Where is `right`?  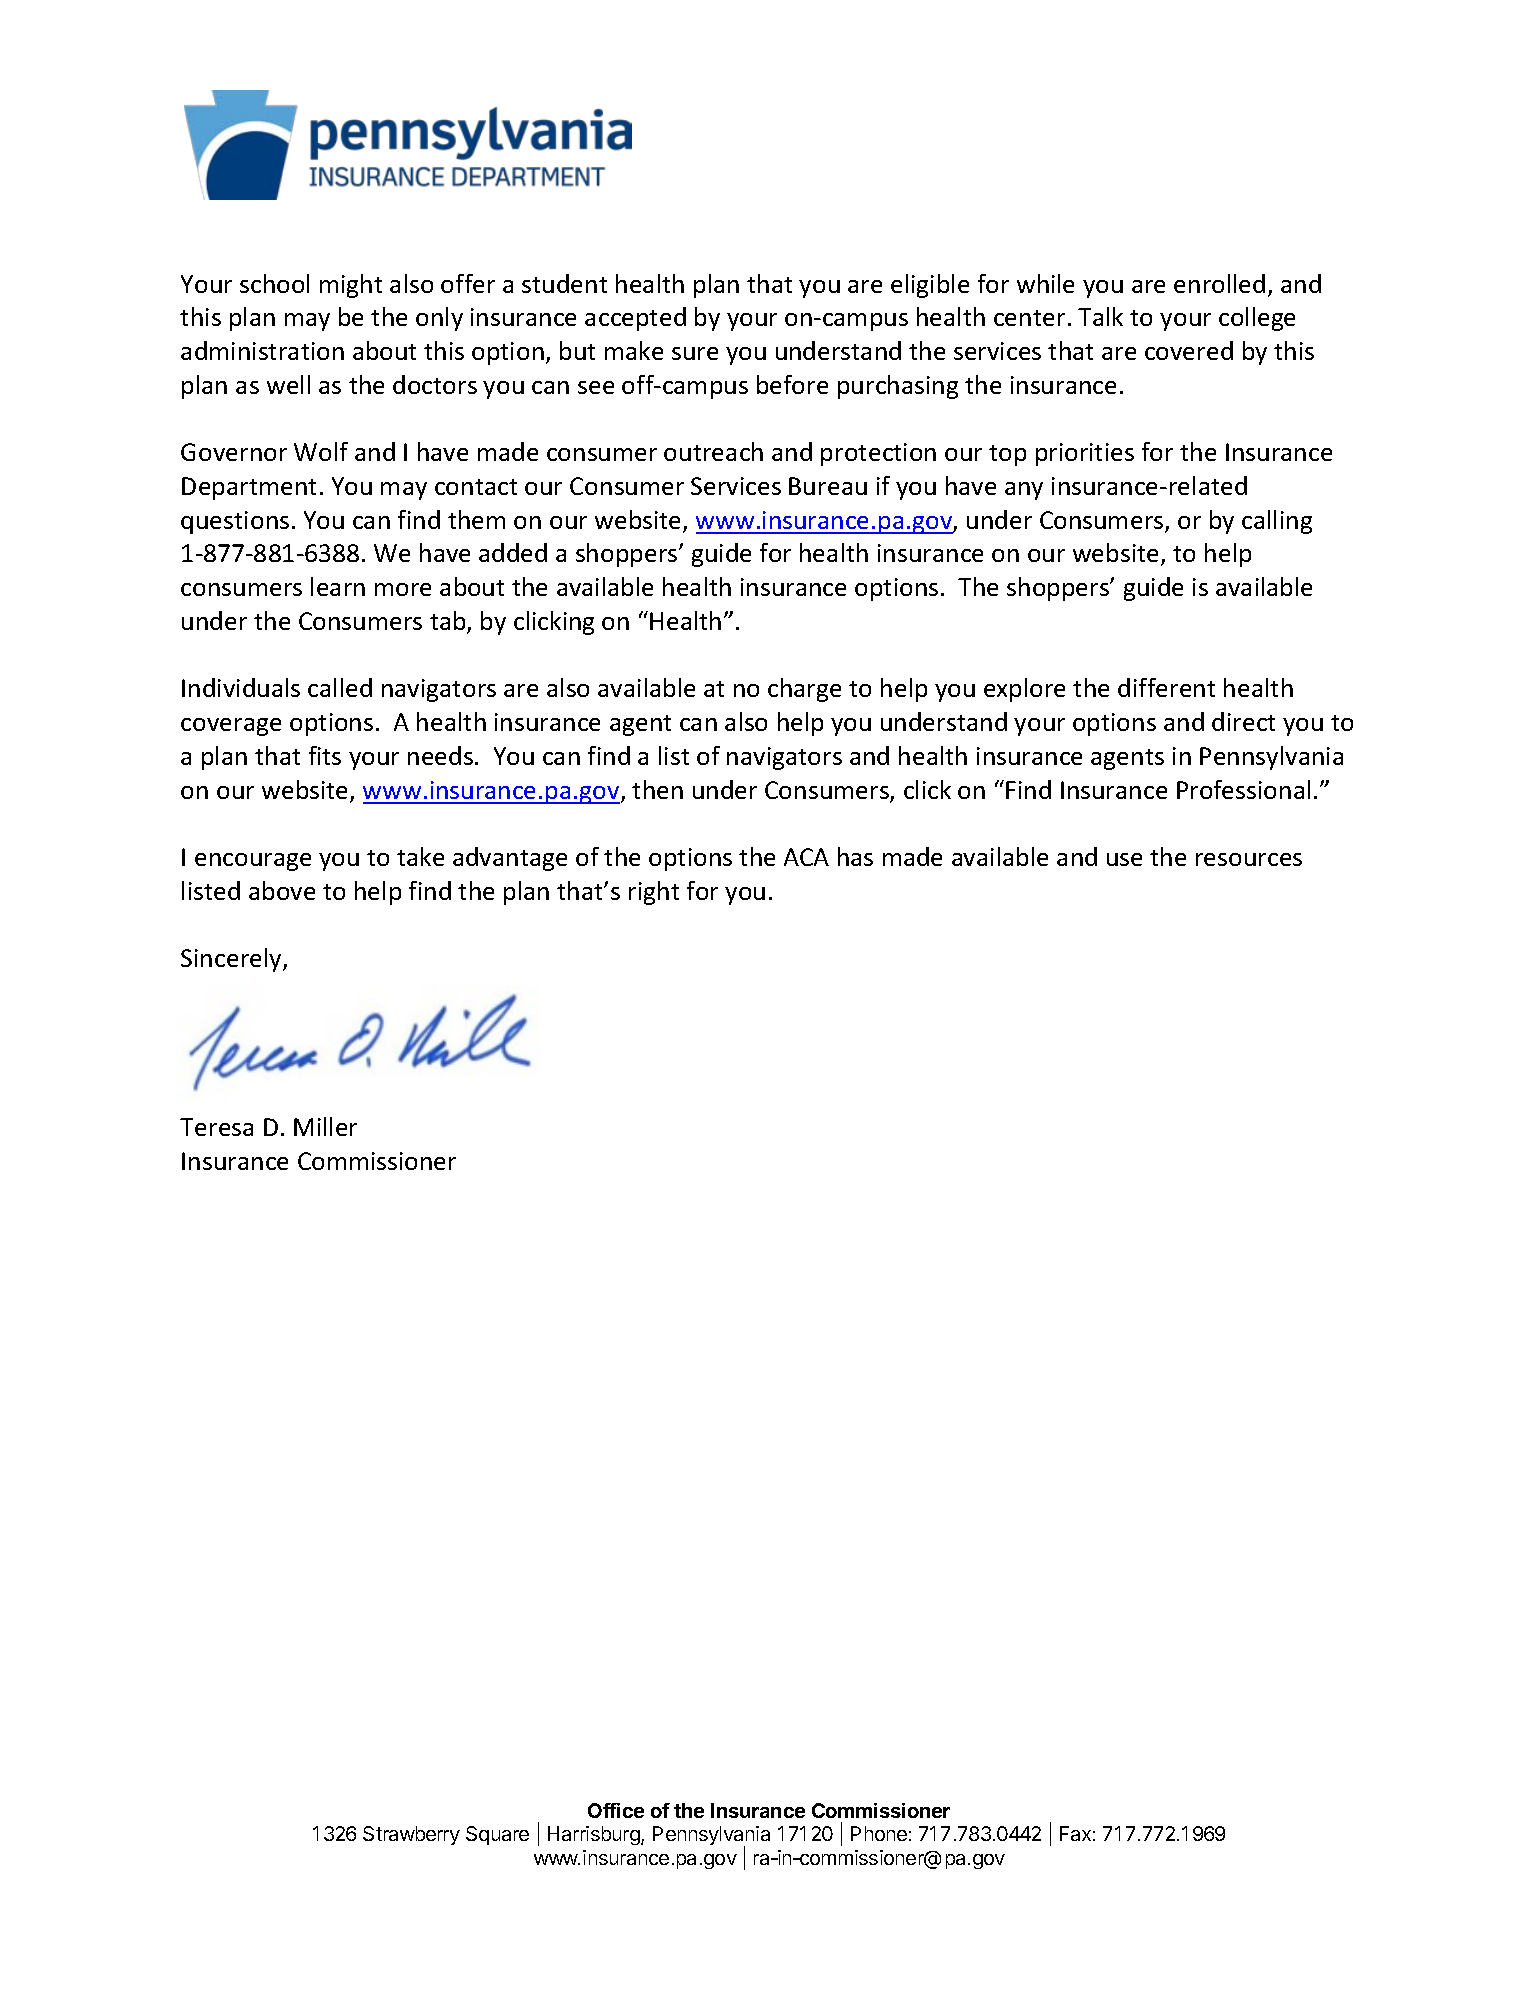 right is located at coordinates (654, 893).
